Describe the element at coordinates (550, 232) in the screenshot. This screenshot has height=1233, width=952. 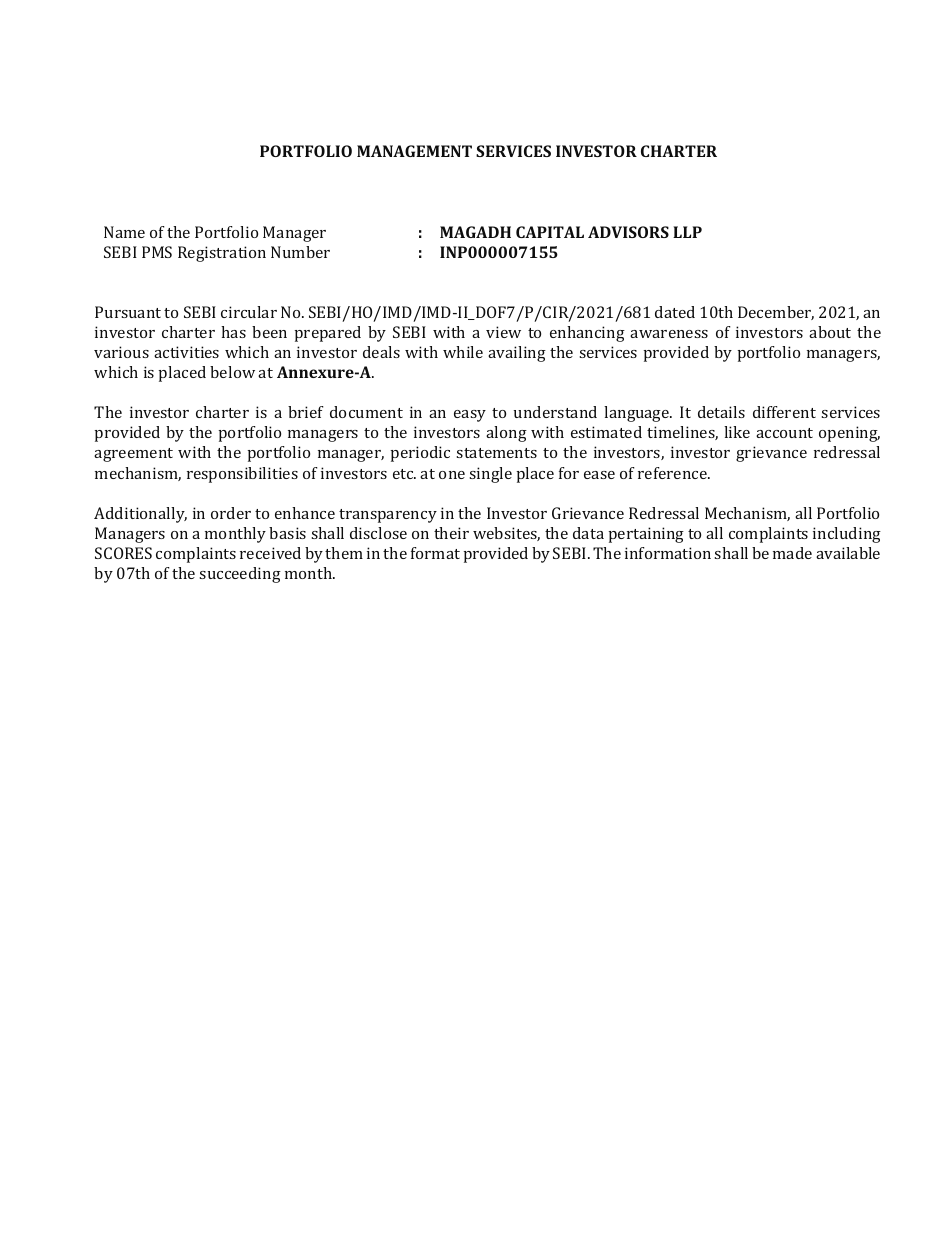
I see `CAPITAL` at that location.
